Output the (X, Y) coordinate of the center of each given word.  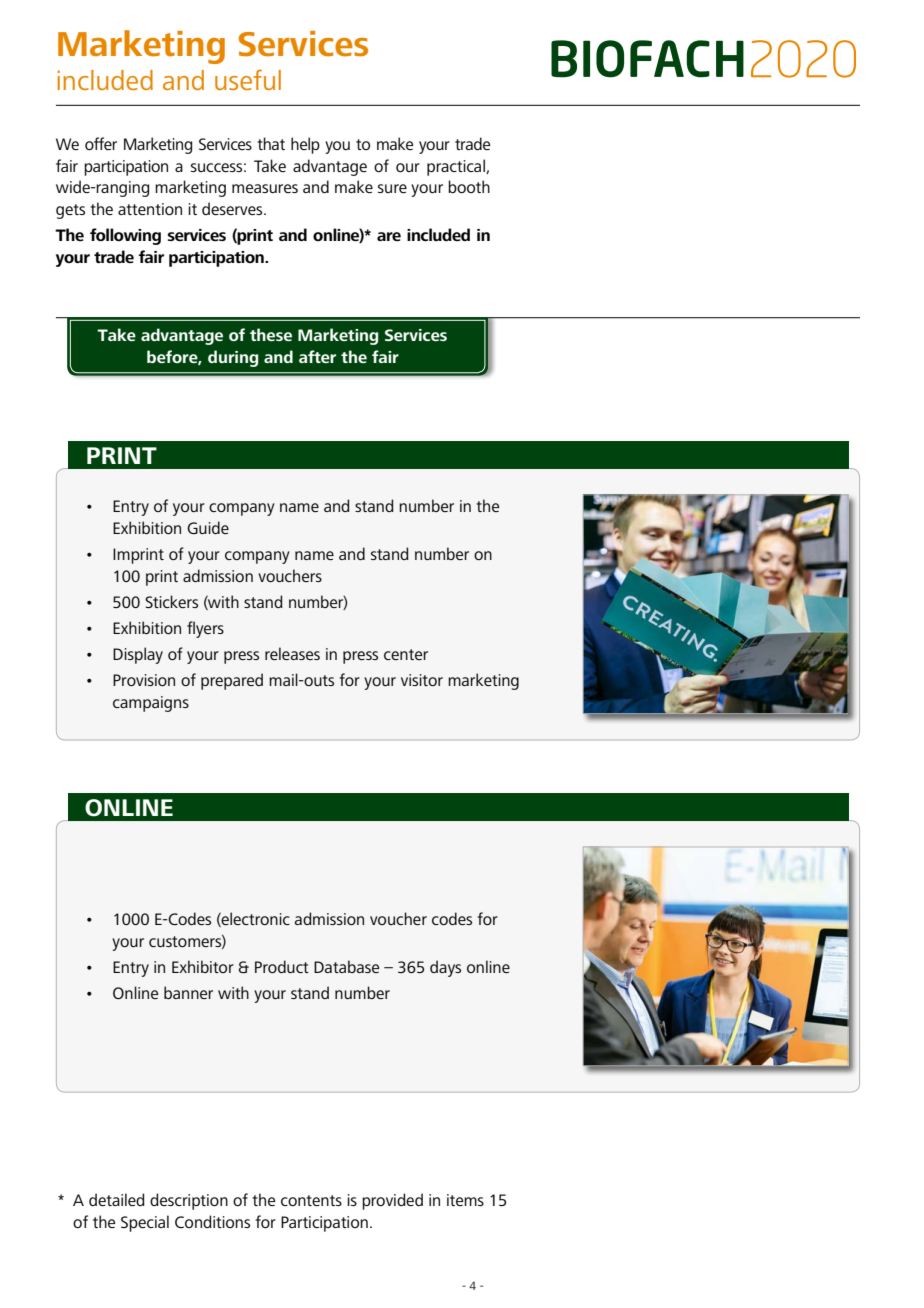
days (445, 968)
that (271, 143)
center (406, 654)
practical (457, 167)
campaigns (151, 704)
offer (101, 143)
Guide (208, 527)
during (233, 358)
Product (282, 966)
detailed (117, 1199)
